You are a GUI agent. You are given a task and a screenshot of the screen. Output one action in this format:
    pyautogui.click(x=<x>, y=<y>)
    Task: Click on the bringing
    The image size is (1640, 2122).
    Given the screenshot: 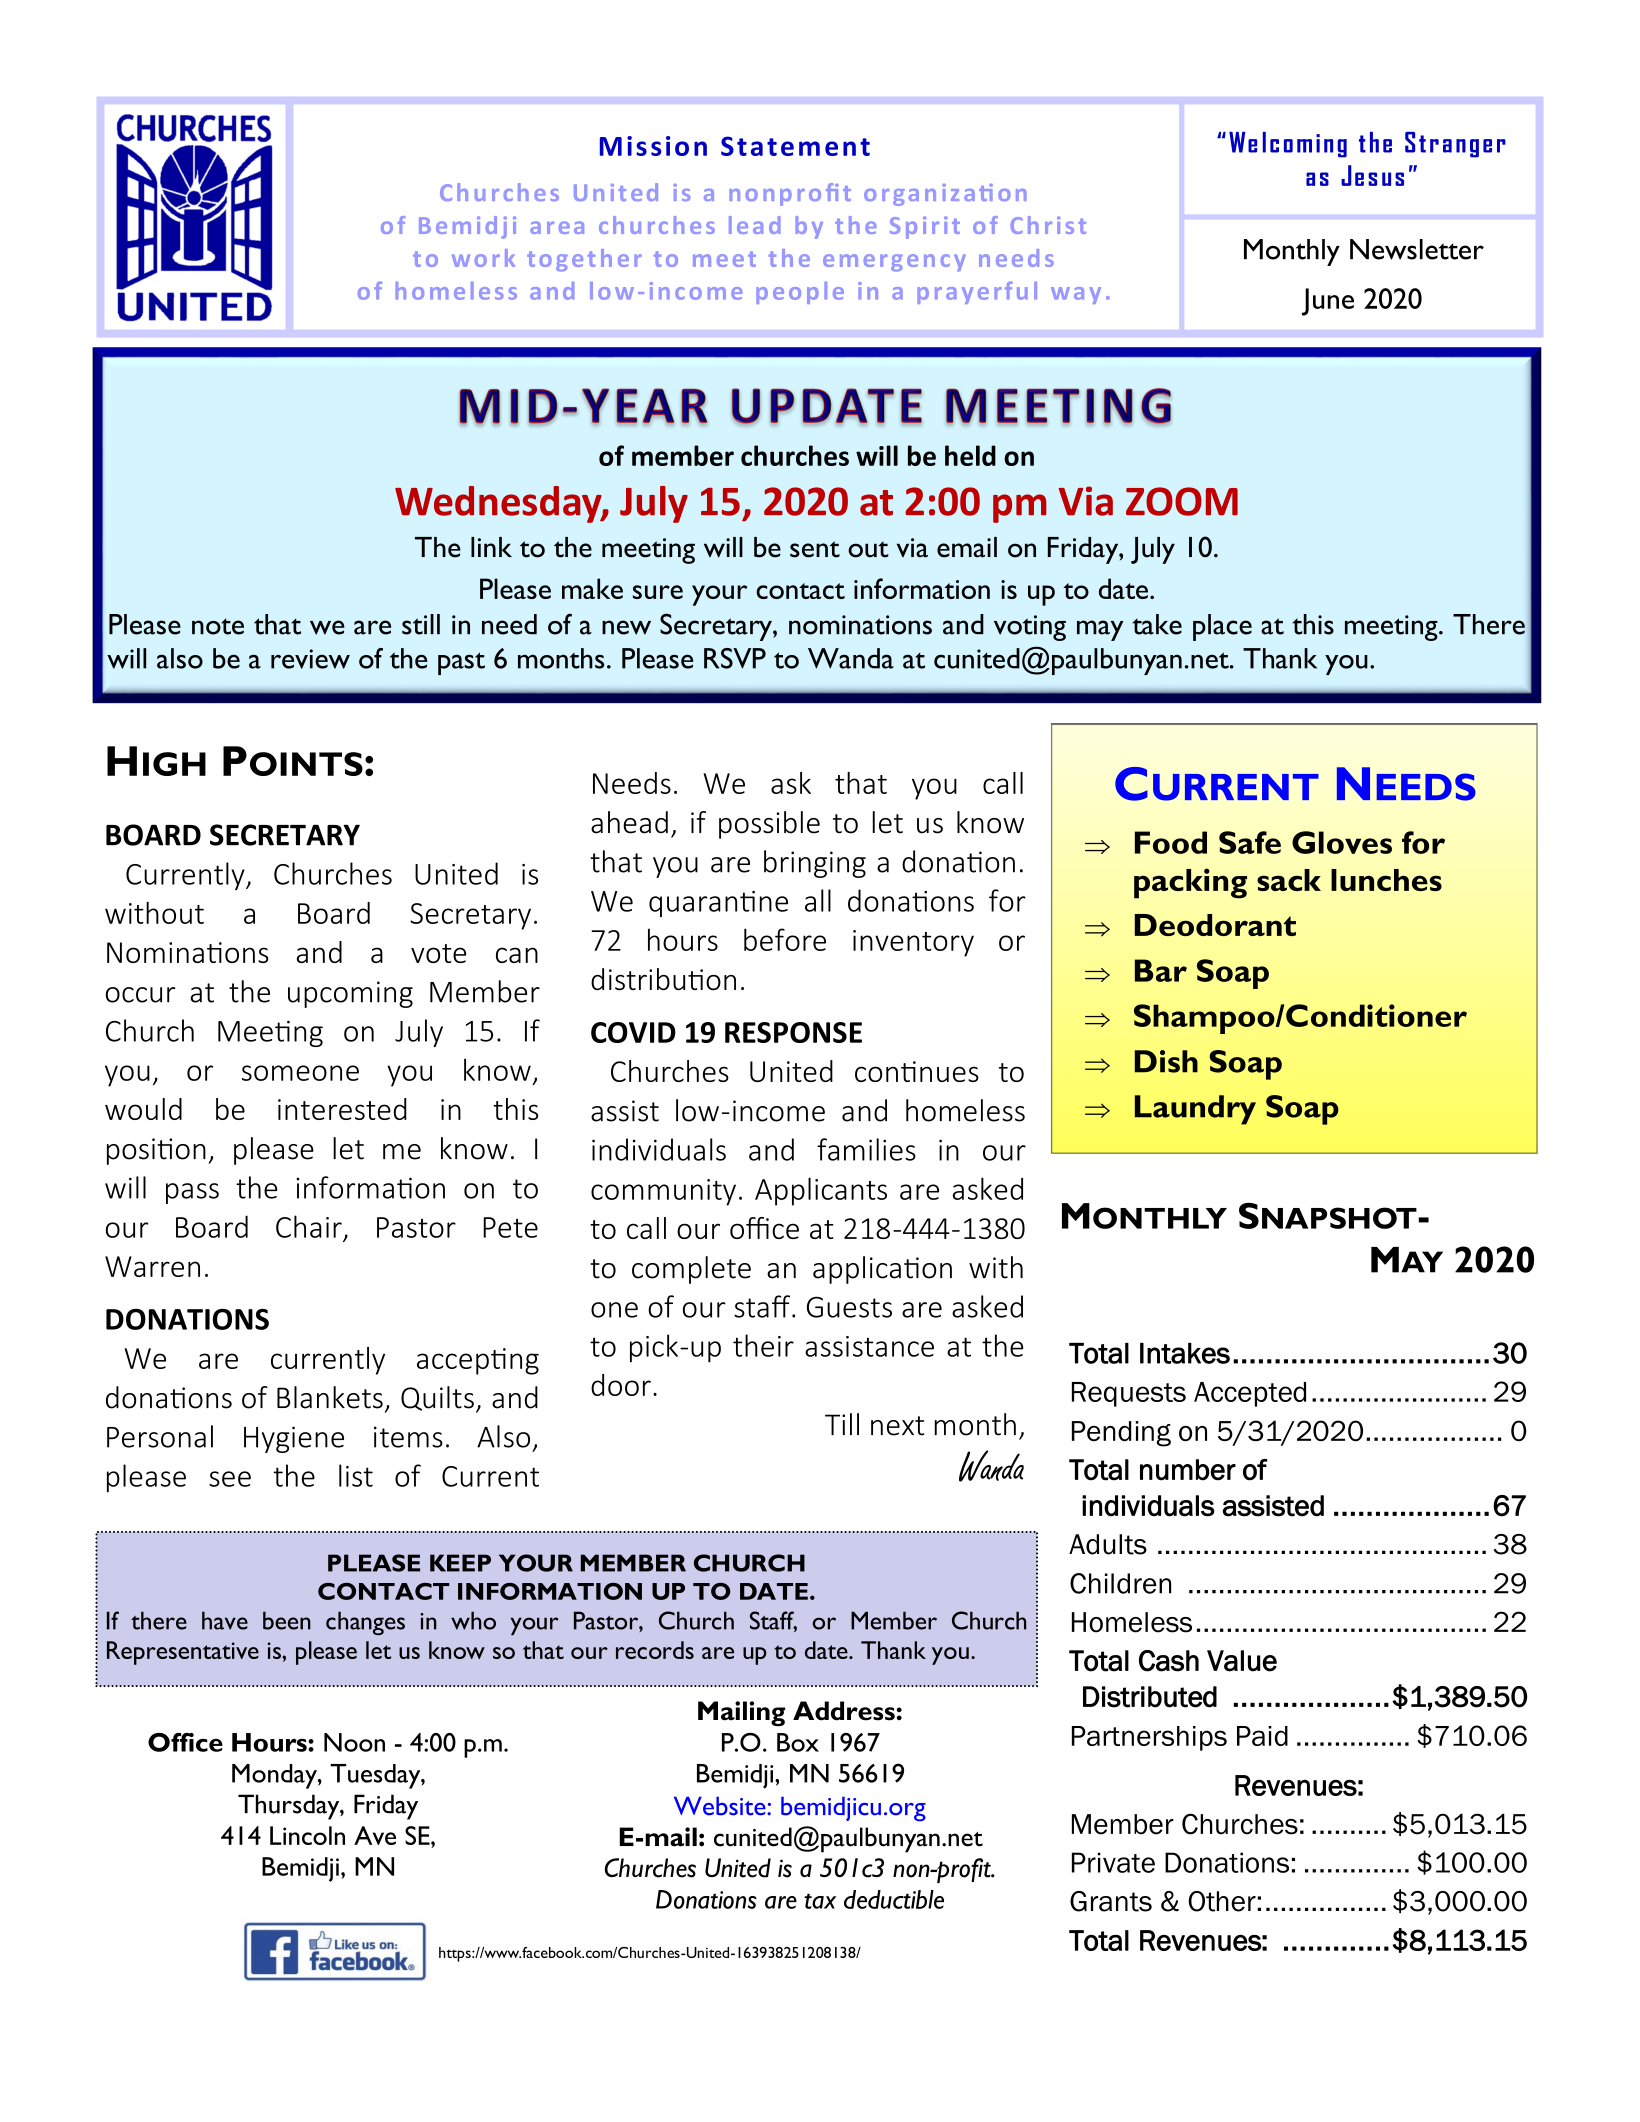 What is the action you would take?
    pyautogui.click(x=815, y=864)
